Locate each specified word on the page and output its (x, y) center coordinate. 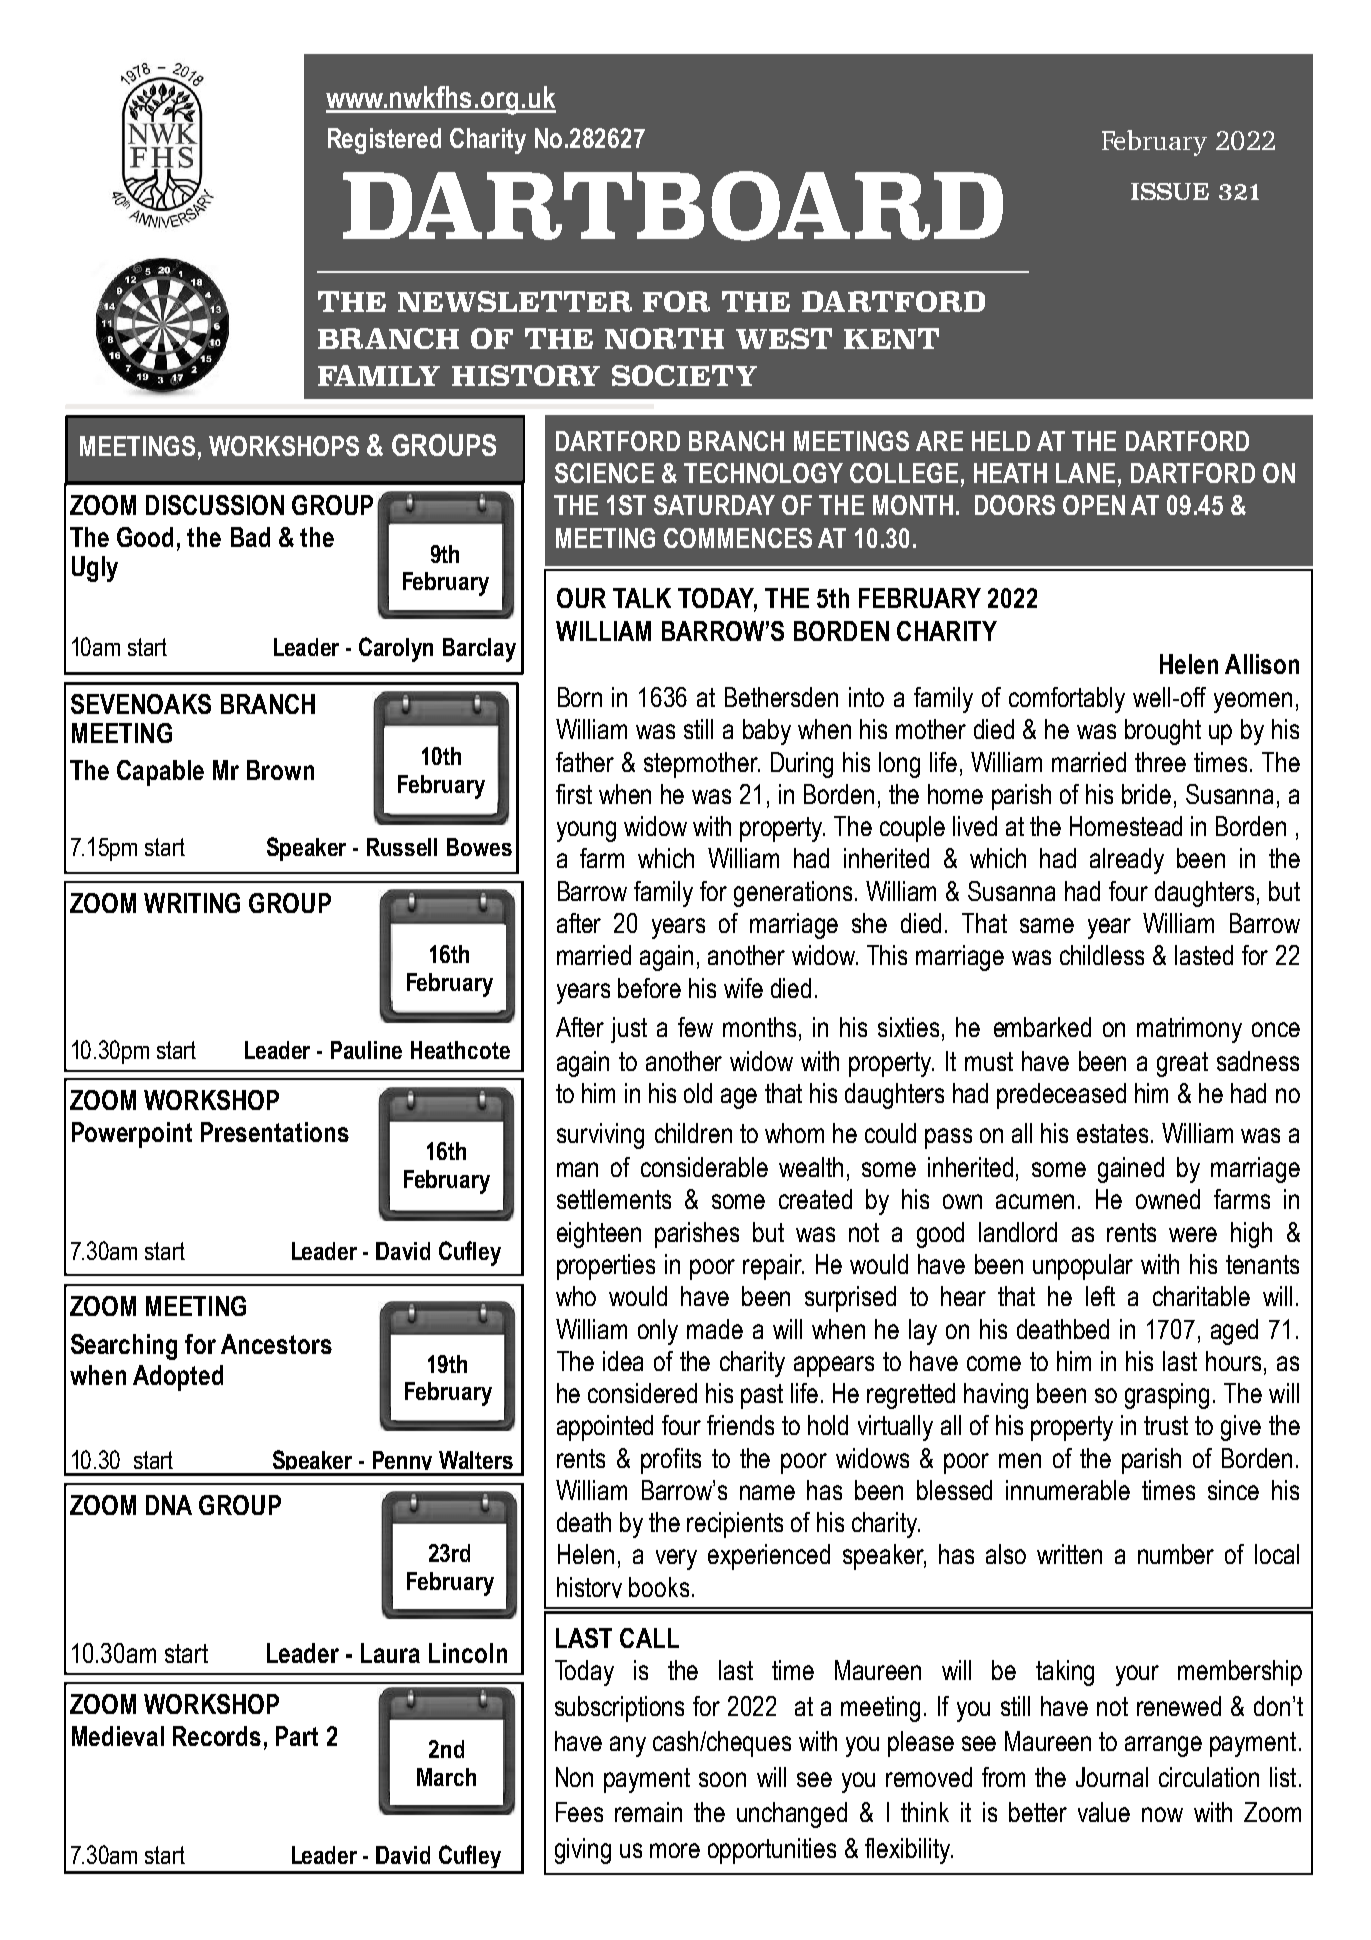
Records (217, 1736)
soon (722, 1779)
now (1162, 1814)
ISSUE (1170, 191)
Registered (384, 141)
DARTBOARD (673, 206)
